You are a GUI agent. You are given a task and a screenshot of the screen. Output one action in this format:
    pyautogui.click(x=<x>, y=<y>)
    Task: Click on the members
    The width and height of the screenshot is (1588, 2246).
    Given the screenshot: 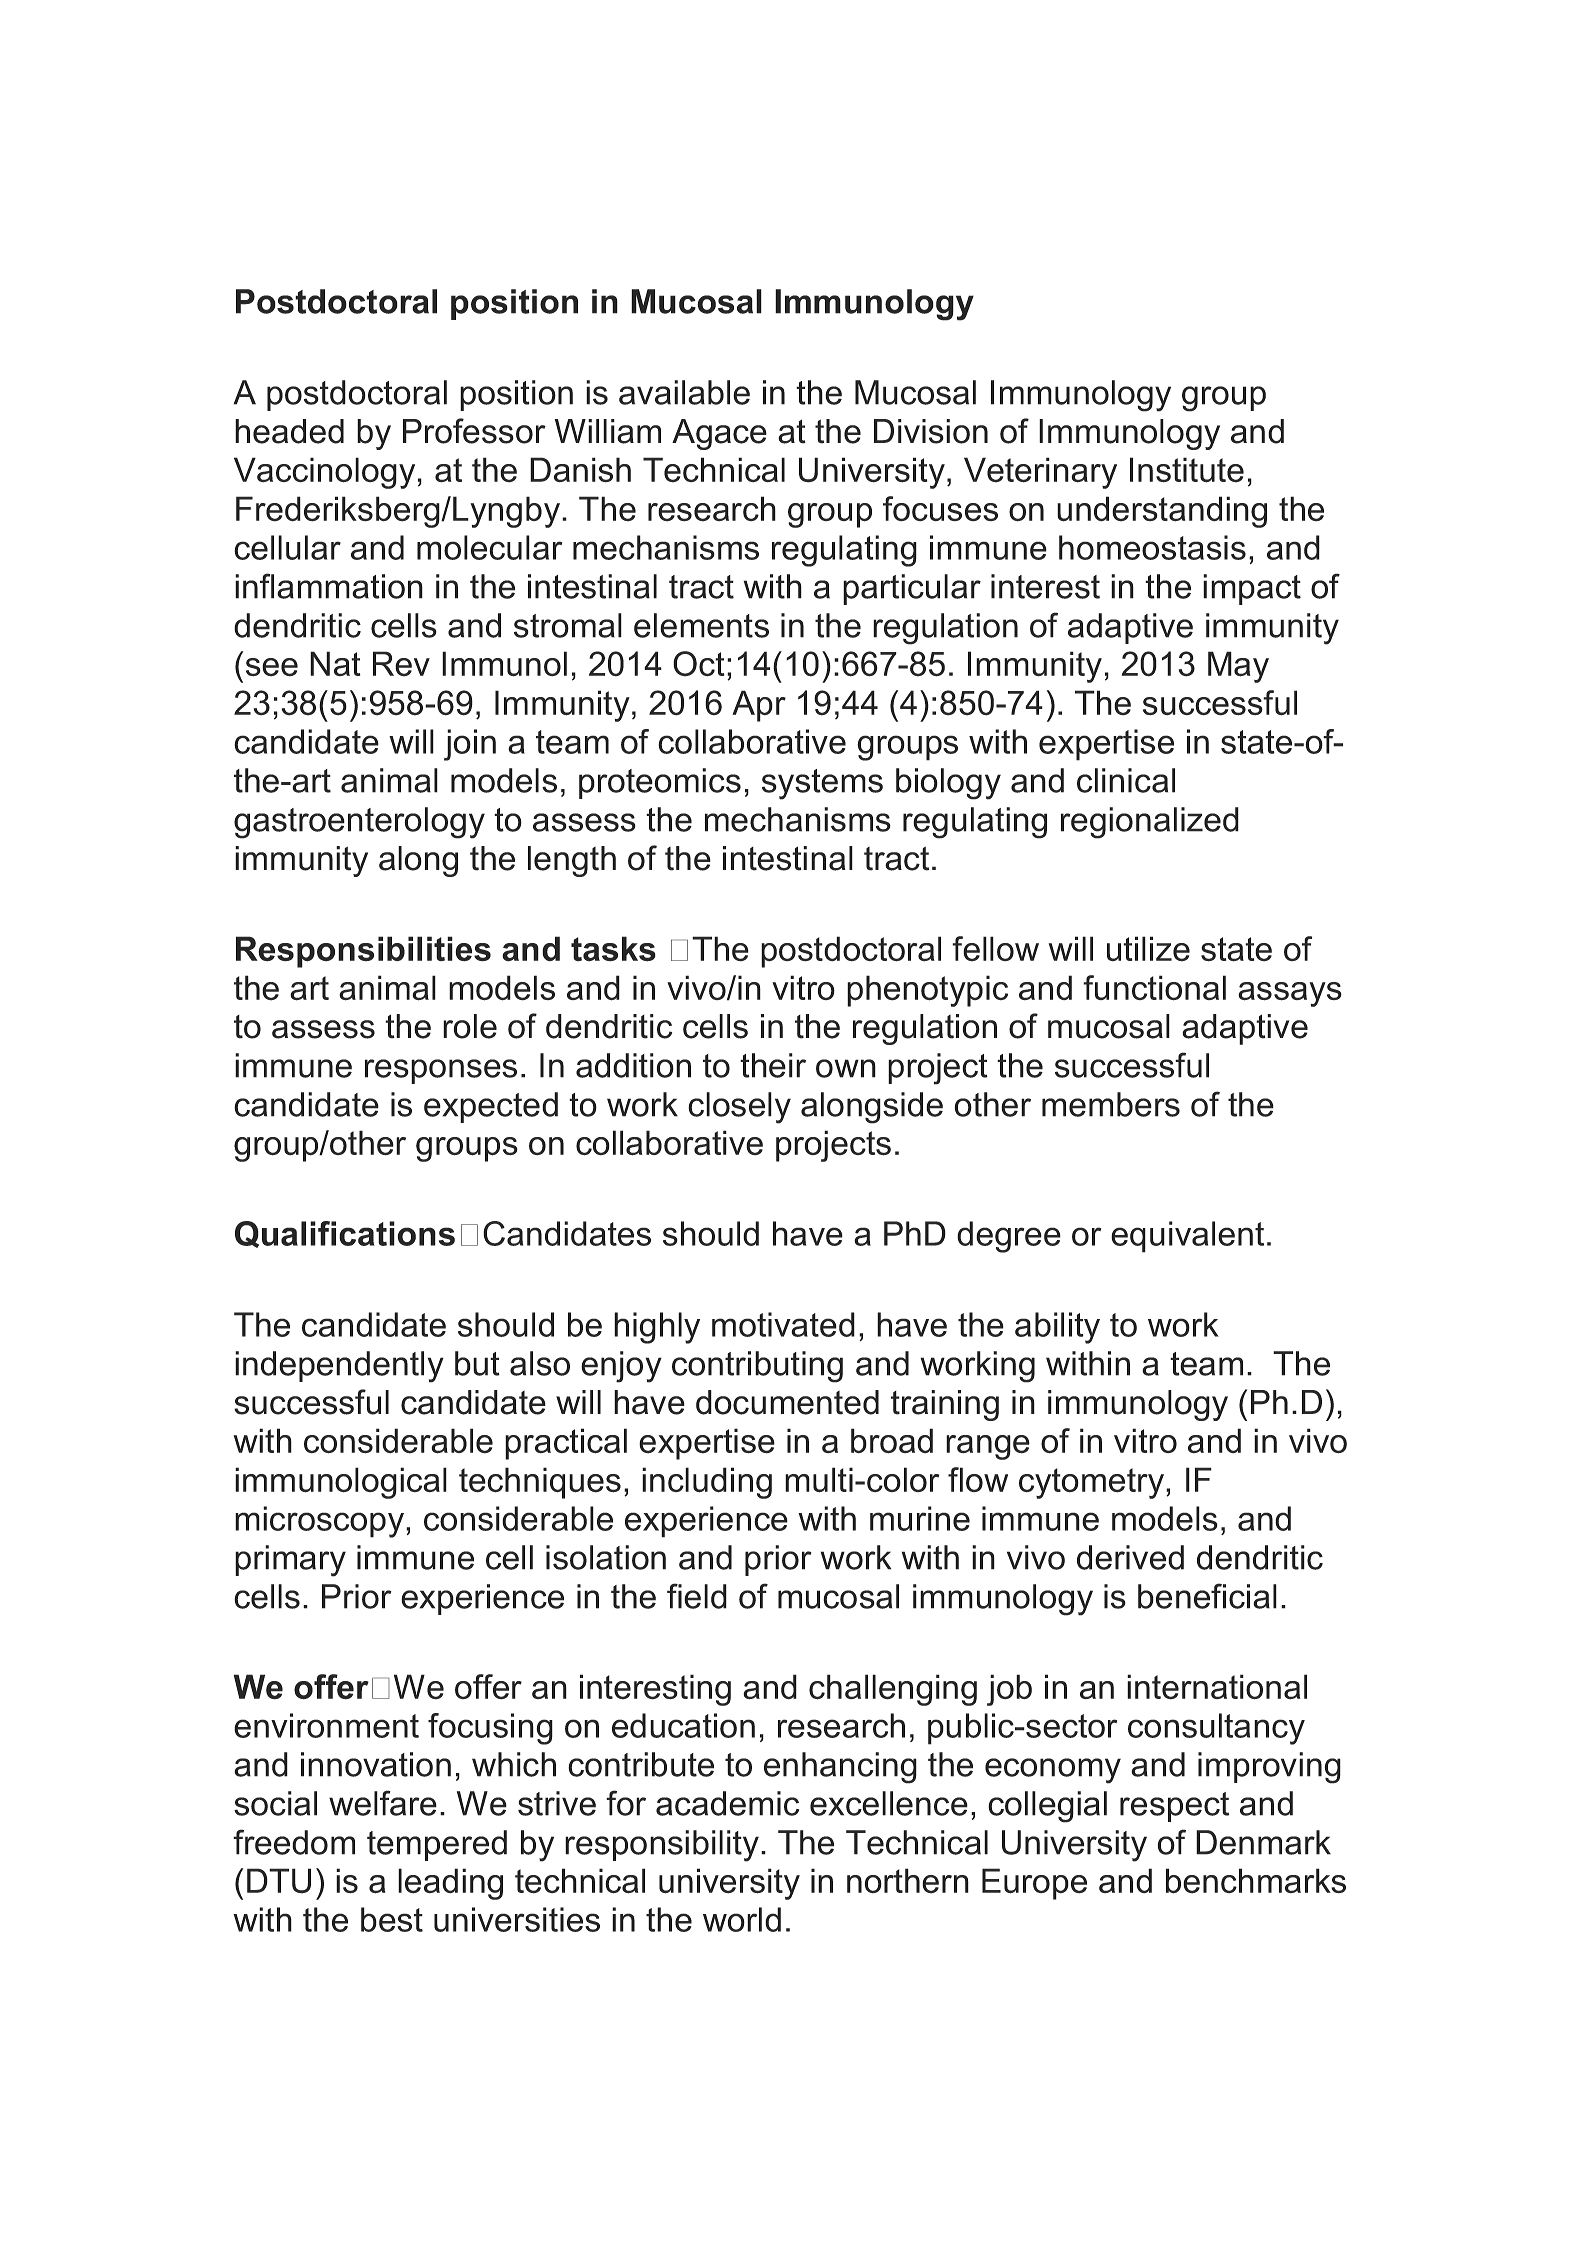 What is the action you would take?
    pyautogui.click(x=1111, y=1104)
